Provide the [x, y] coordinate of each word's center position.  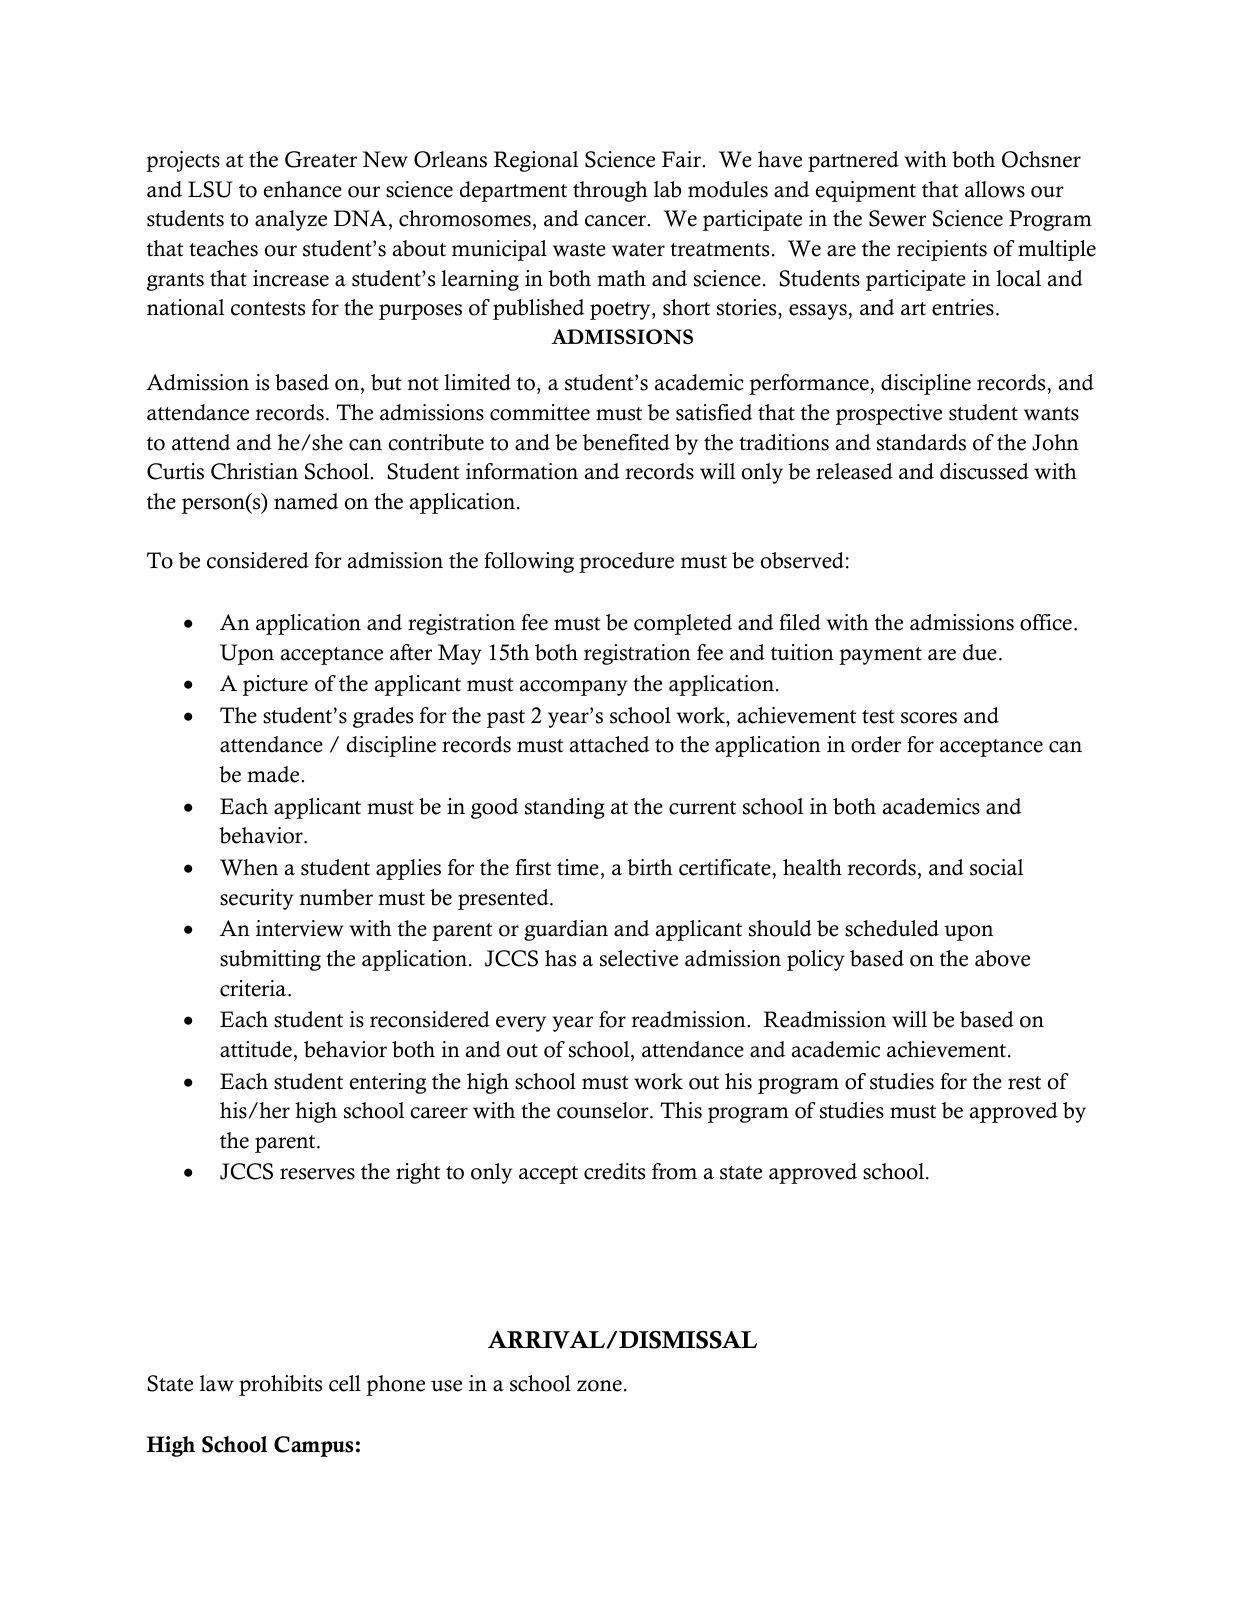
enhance [303, 189]
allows [995, 189]
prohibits [280, 1385]
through [610, 191]
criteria [254, 988]
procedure [626, 562]
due [980, 652]
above [1002, 958]
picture [275, 685]
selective [639, 958]
